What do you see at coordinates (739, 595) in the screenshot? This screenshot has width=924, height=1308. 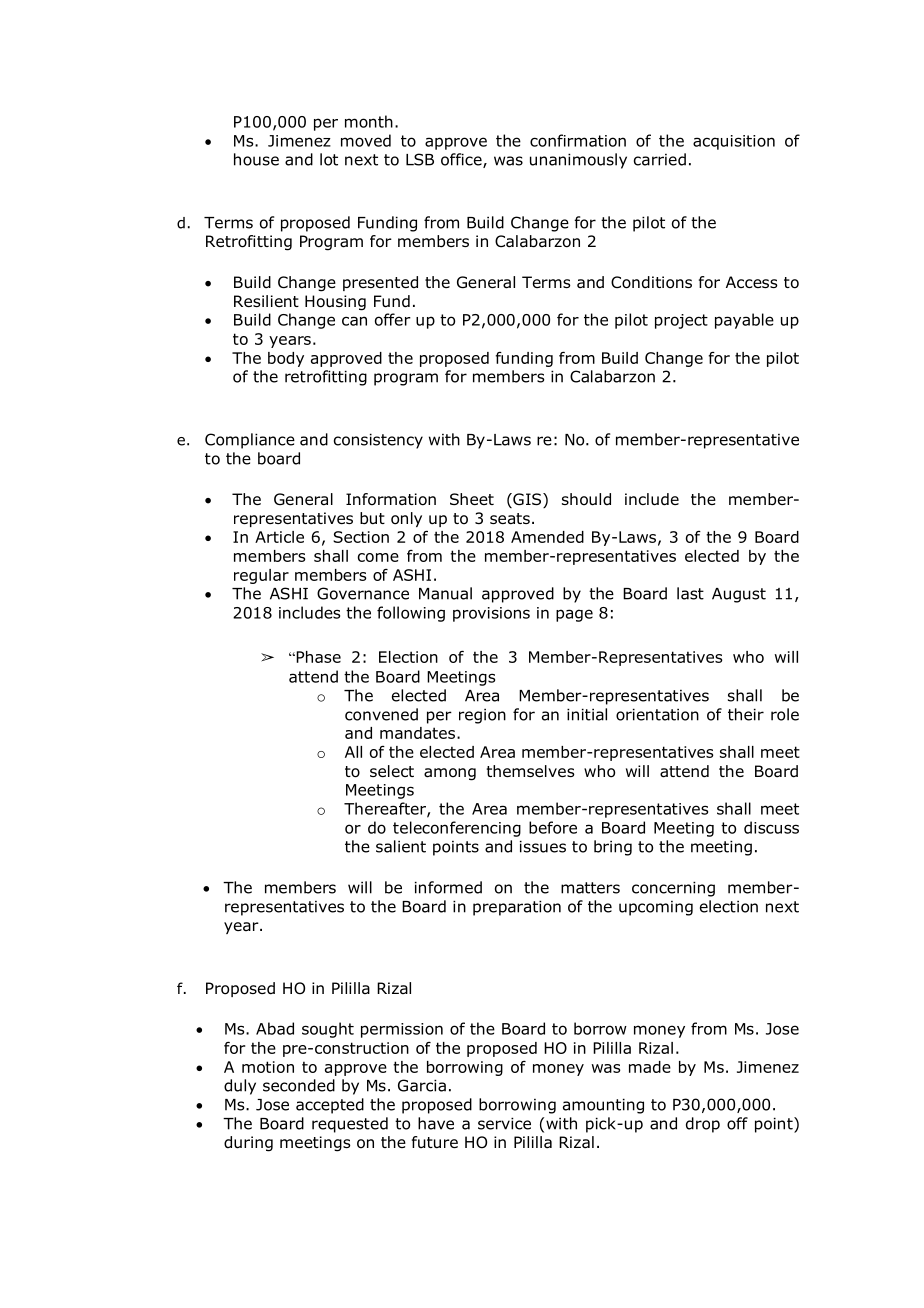 I see `August` at bounding box center [739, 595].
